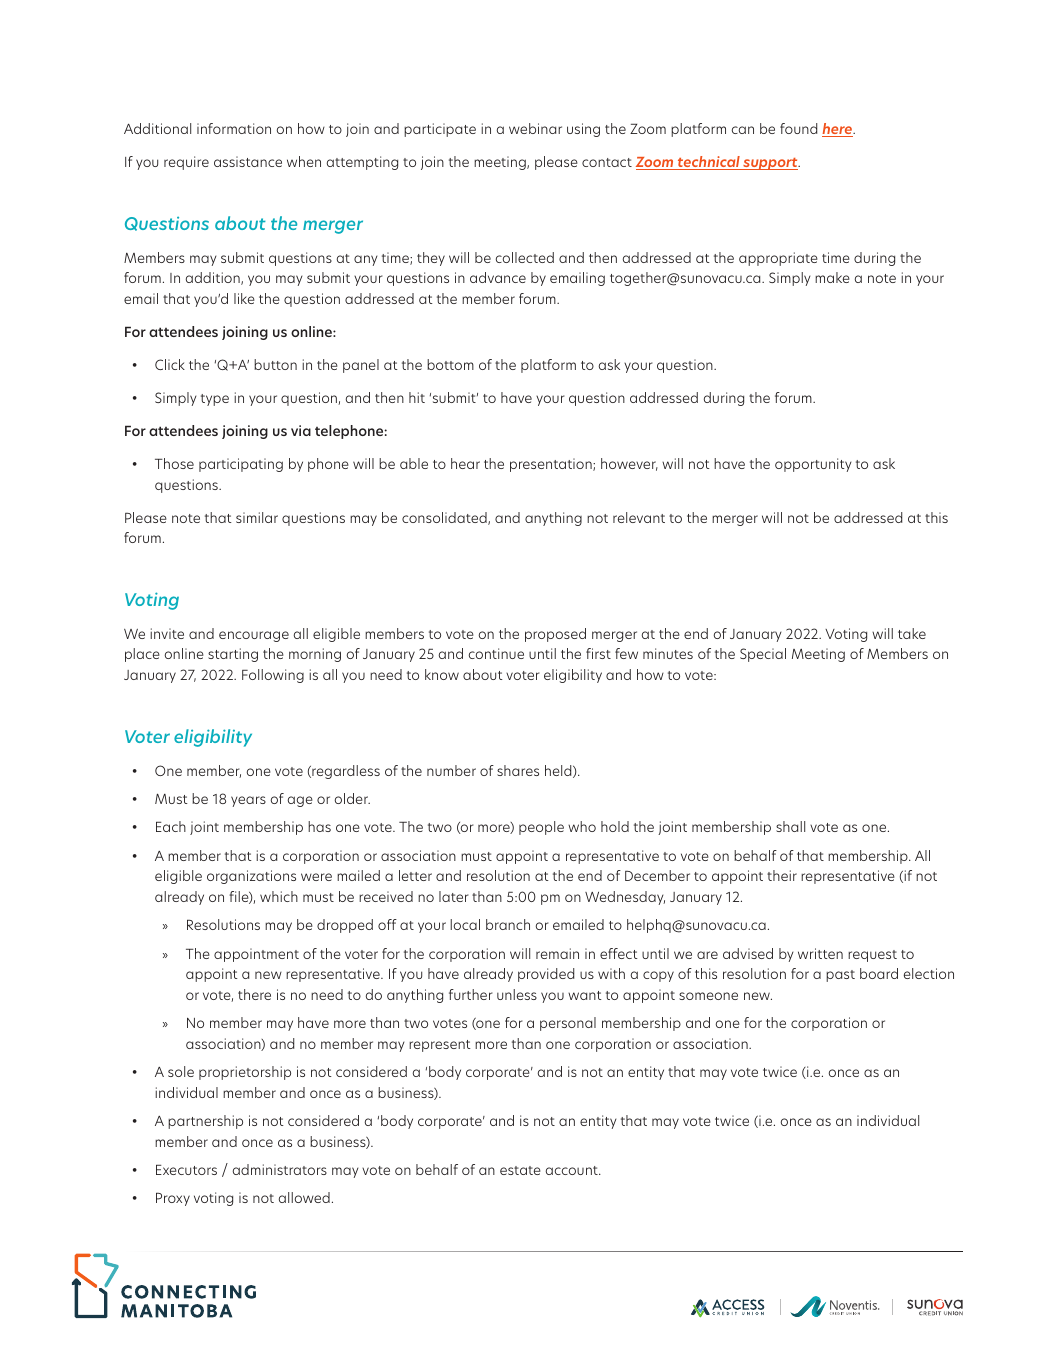 The height and width of the screenshot is (1361, 1052). I want to click on found, so click(798, 128).
